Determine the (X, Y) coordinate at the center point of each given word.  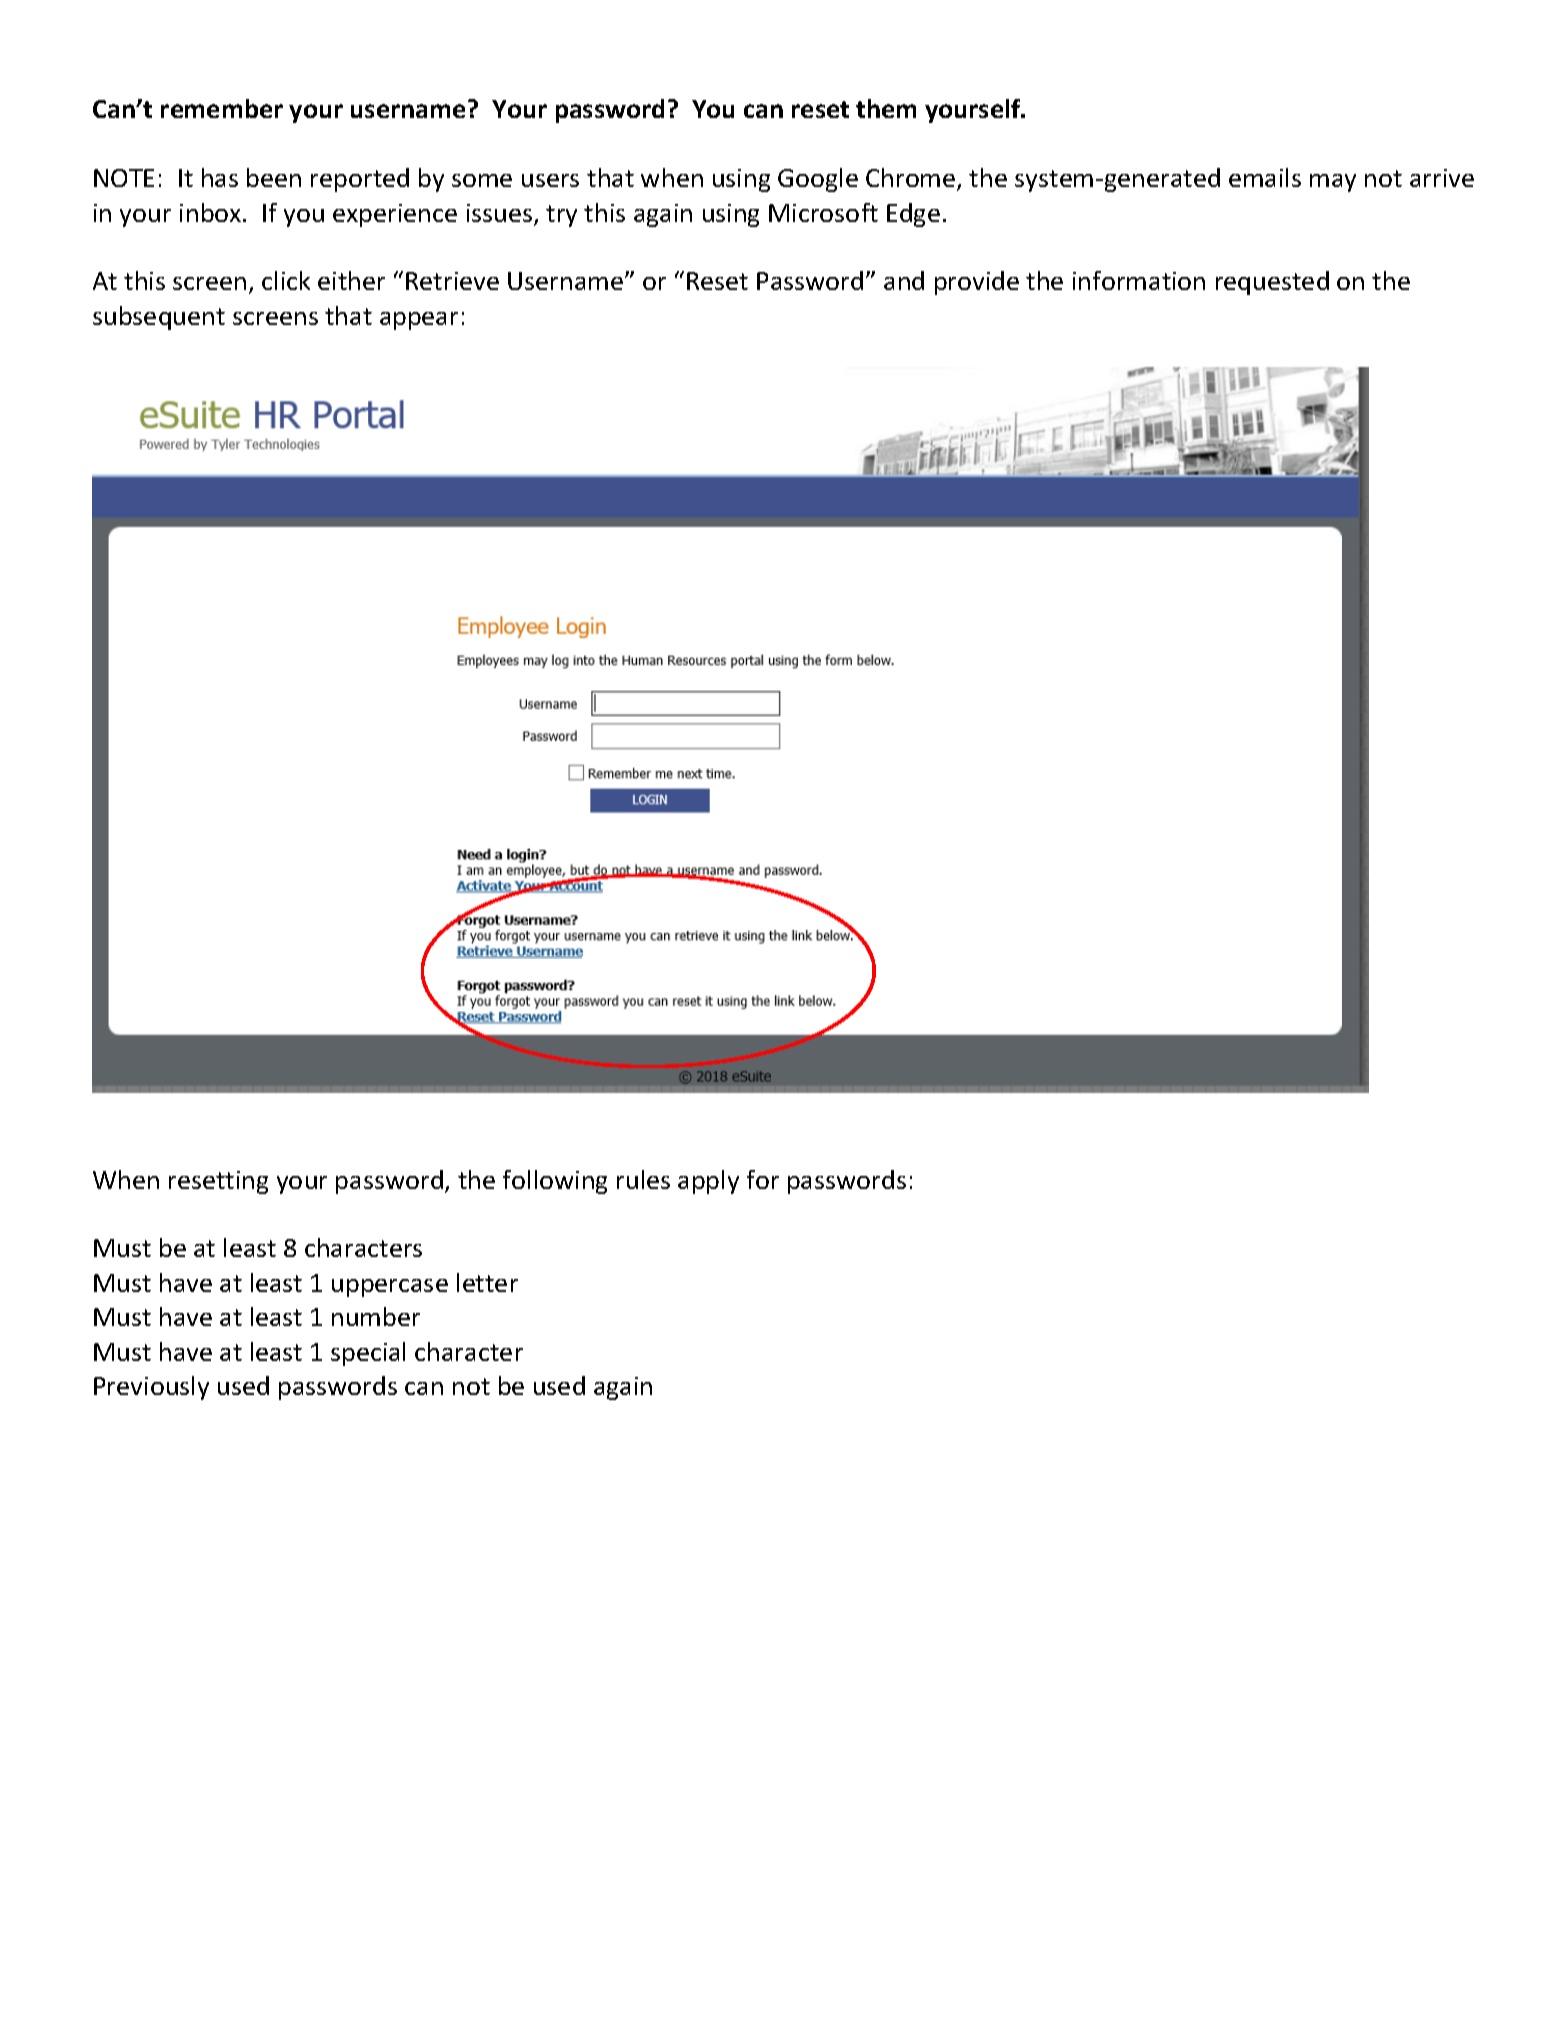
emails (1265, 177)
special (368, 1354)
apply (708, 1182)
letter (487, 1282)
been (274, 177)
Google (818, 180)
